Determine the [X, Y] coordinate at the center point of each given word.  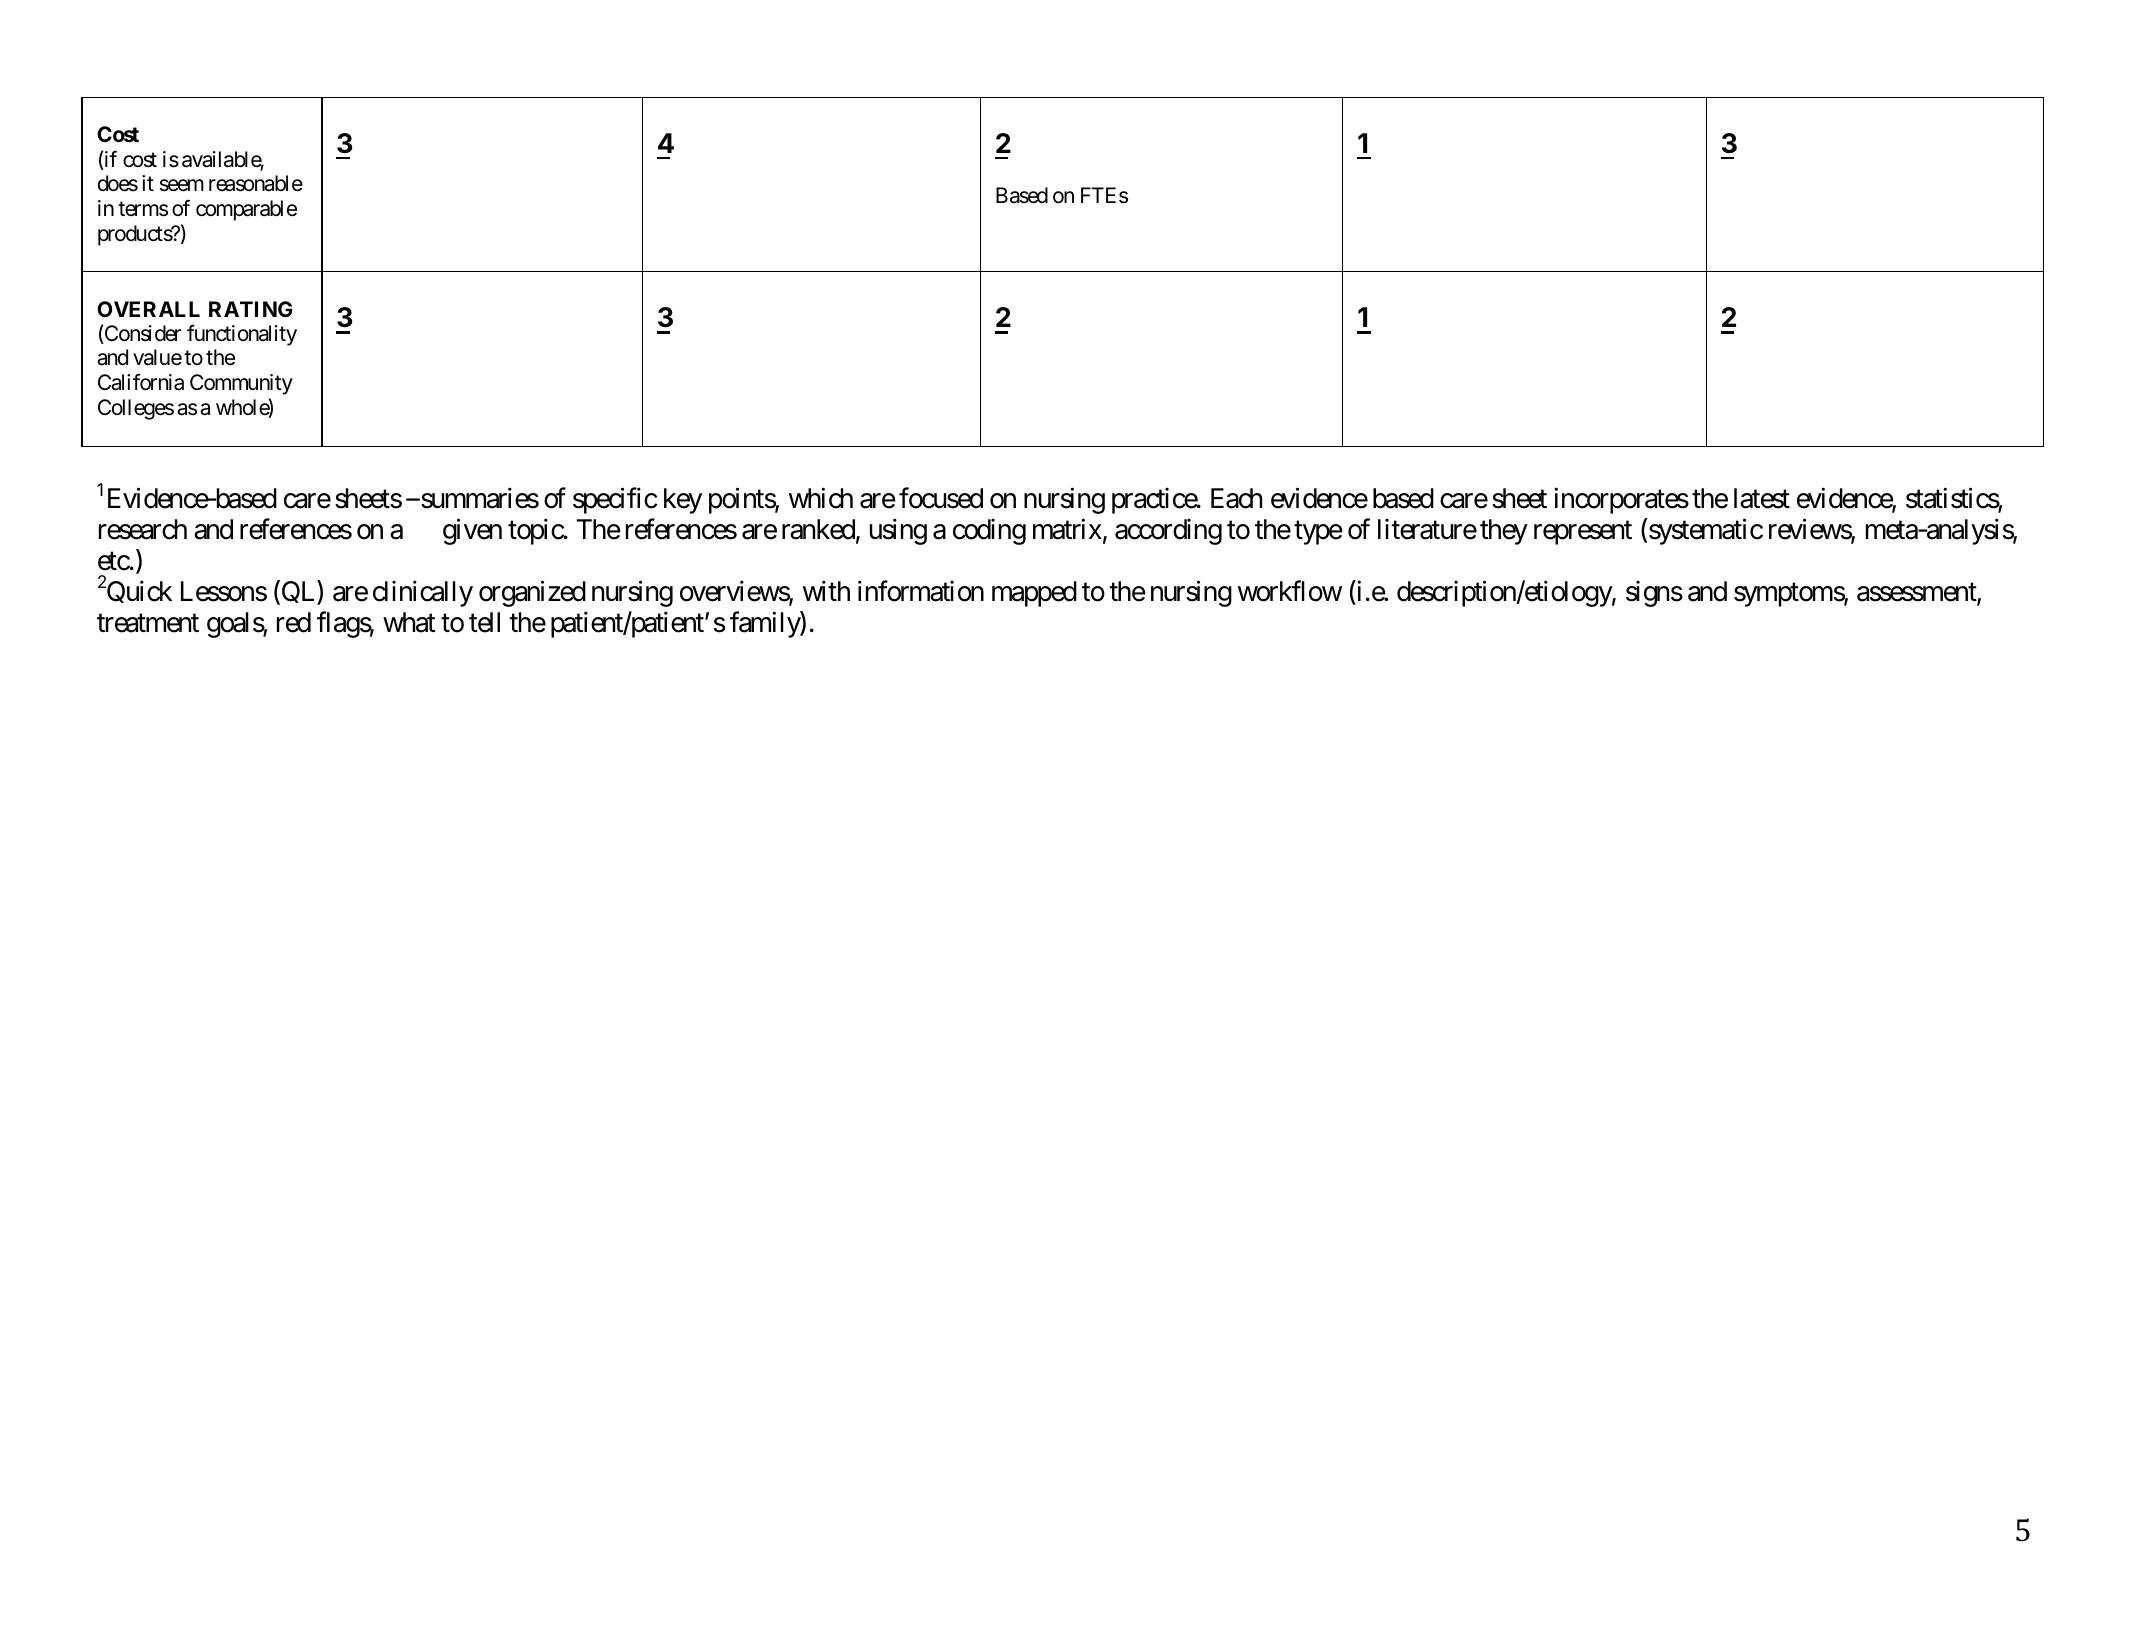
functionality [242, 335]
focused [941, 498]
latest [1762, 498]
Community [241, 384]
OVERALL [148, 309]
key [683, 501]
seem [182, 185]
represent [1583, 533]
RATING [251, 309]
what [409, 622]
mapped [1034, 594]
